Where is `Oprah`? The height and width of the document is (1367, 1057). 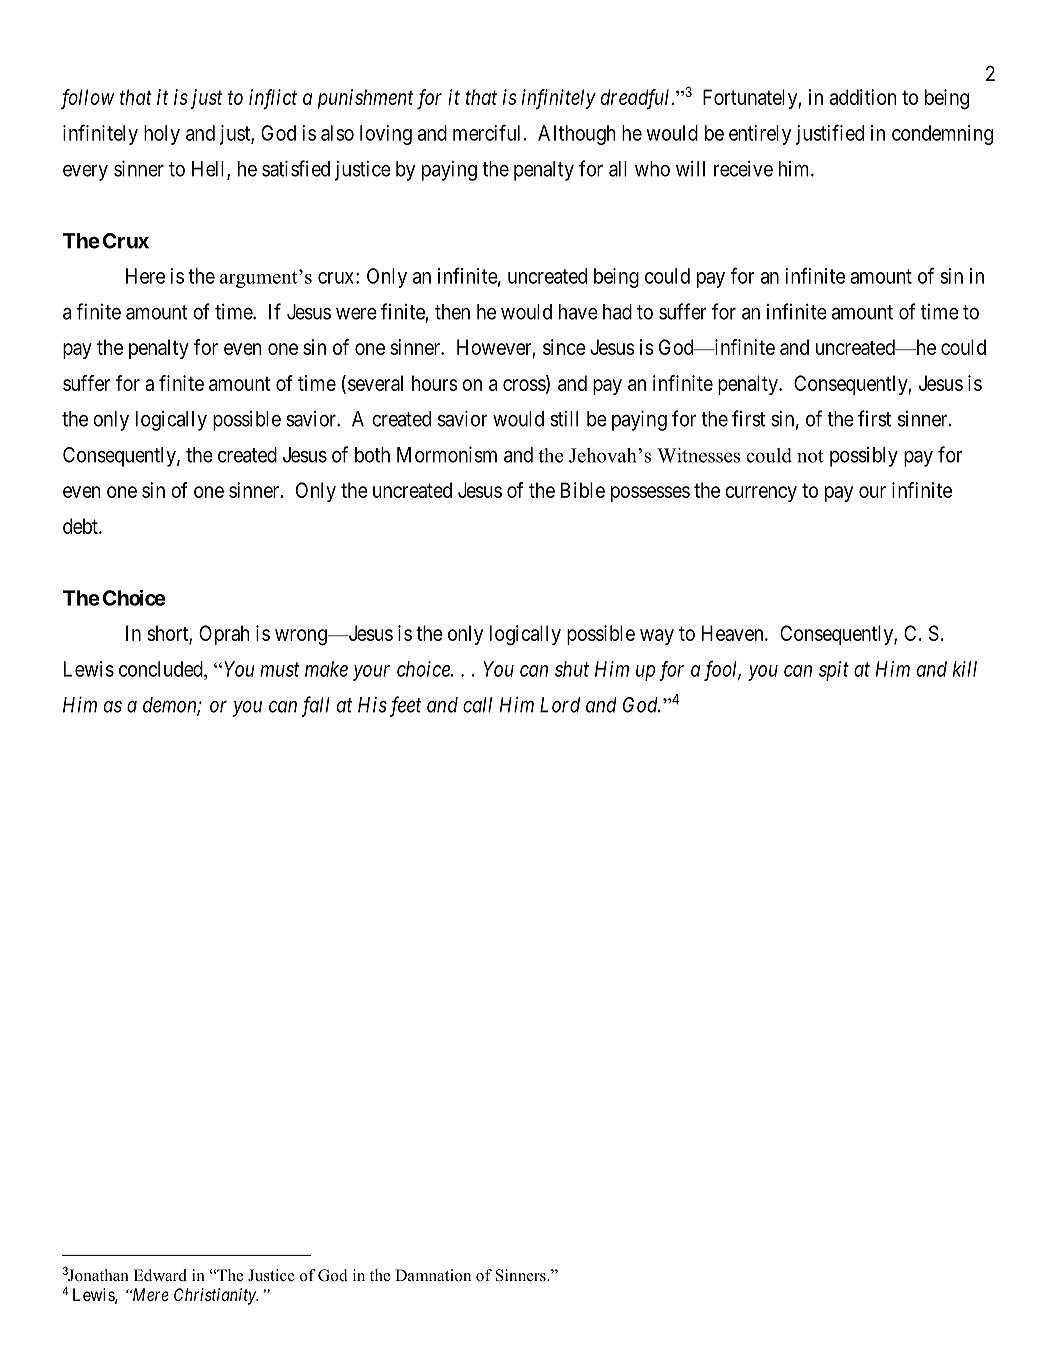
Oprah is located at coordinates (224, 635).
